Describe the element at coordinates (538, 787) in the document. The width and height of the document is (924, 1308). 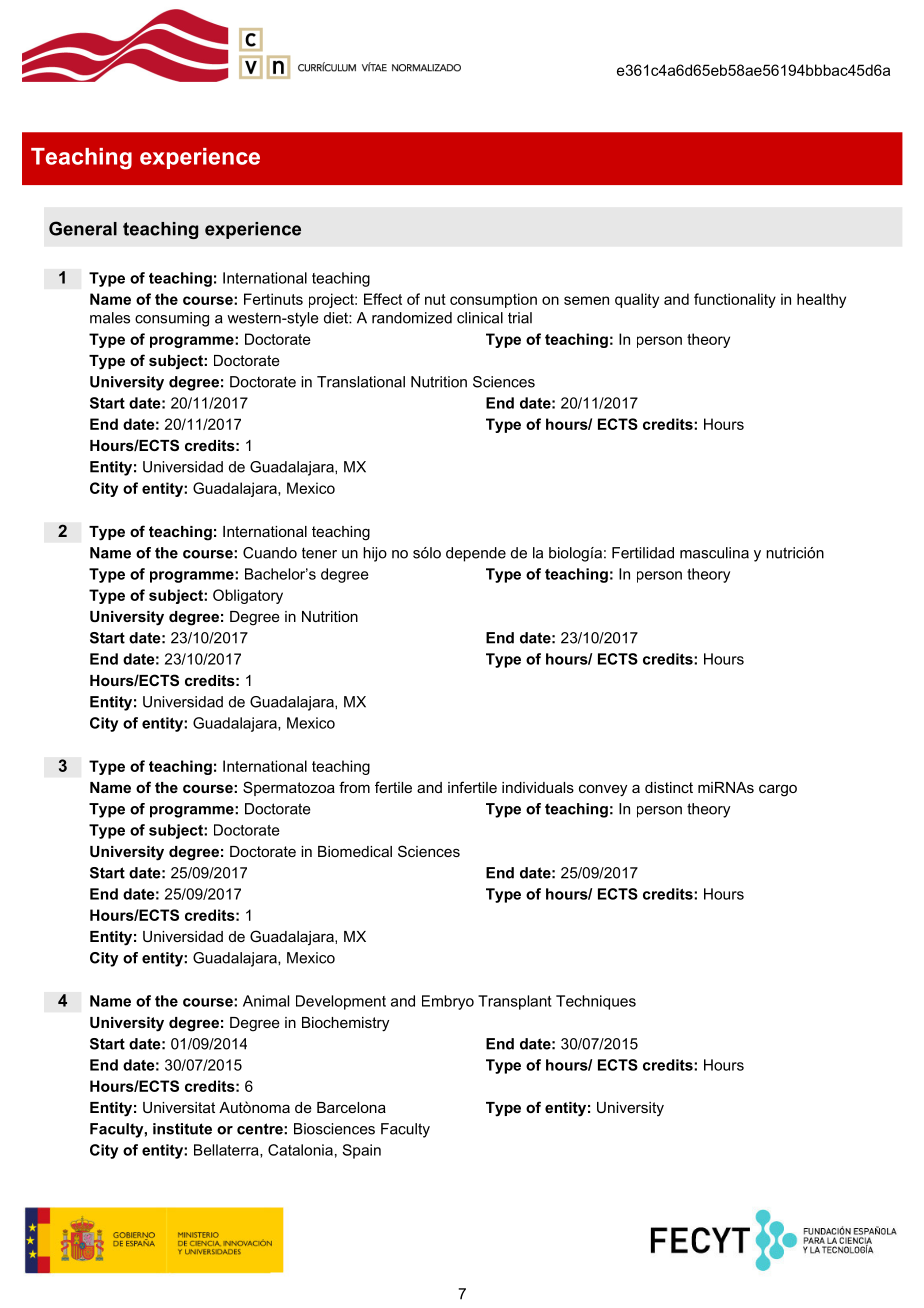
I see `individuals` at that location.
